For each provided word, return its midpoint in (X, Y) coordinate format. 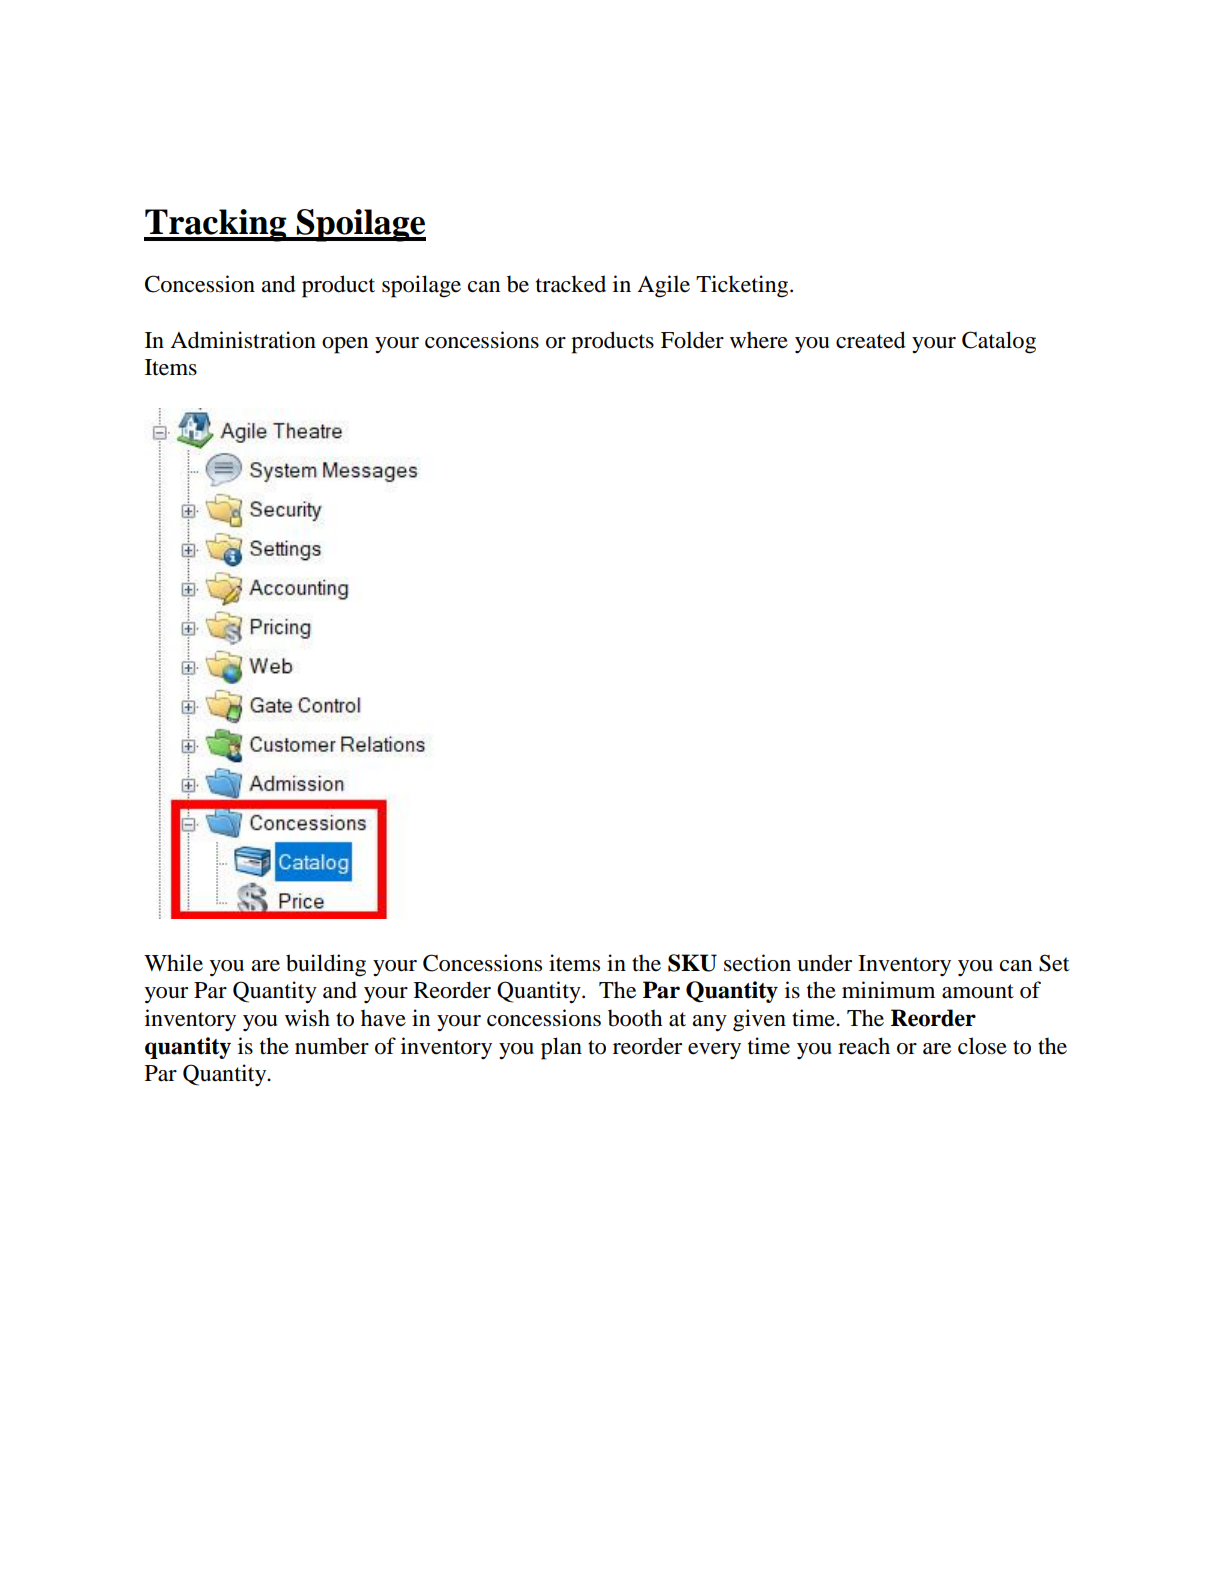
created (871, 340)
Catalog (999, 342)
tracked (571, 284)
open (345, 345)
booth (635, 1018)
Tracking (216, 225)
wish (307, 1018)
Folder (692, 340)
